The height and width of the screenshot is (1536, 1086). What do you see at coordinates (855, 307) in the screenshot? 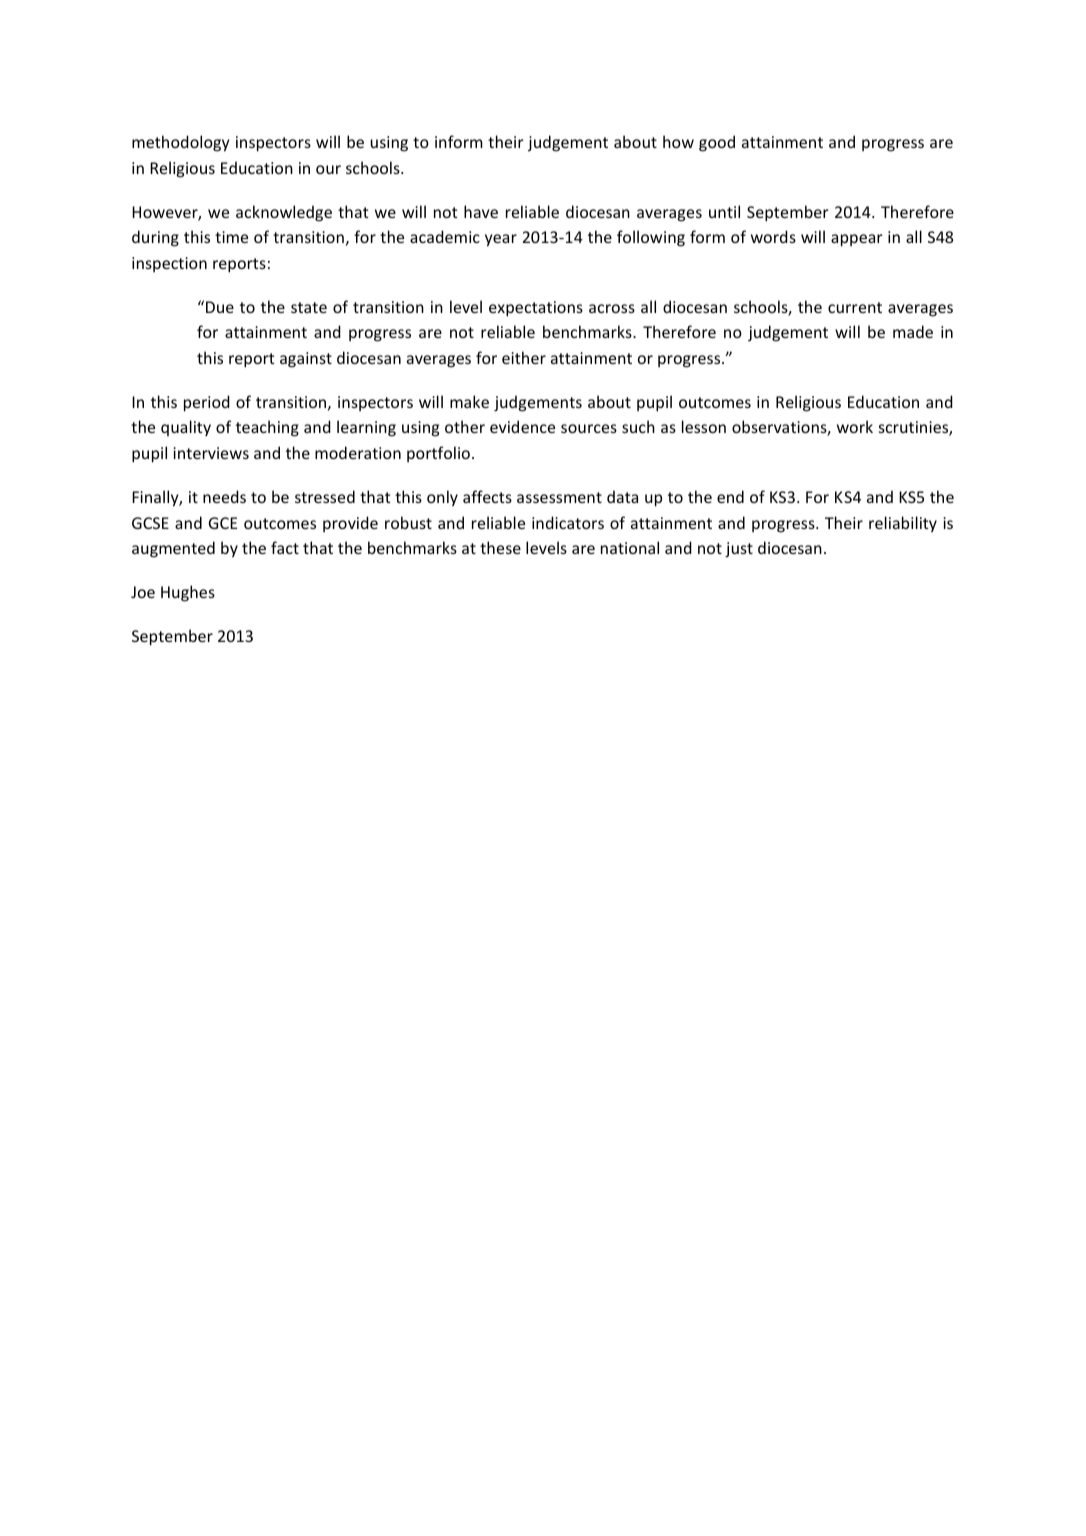
I see `current` at bounding box center [855, 307].
